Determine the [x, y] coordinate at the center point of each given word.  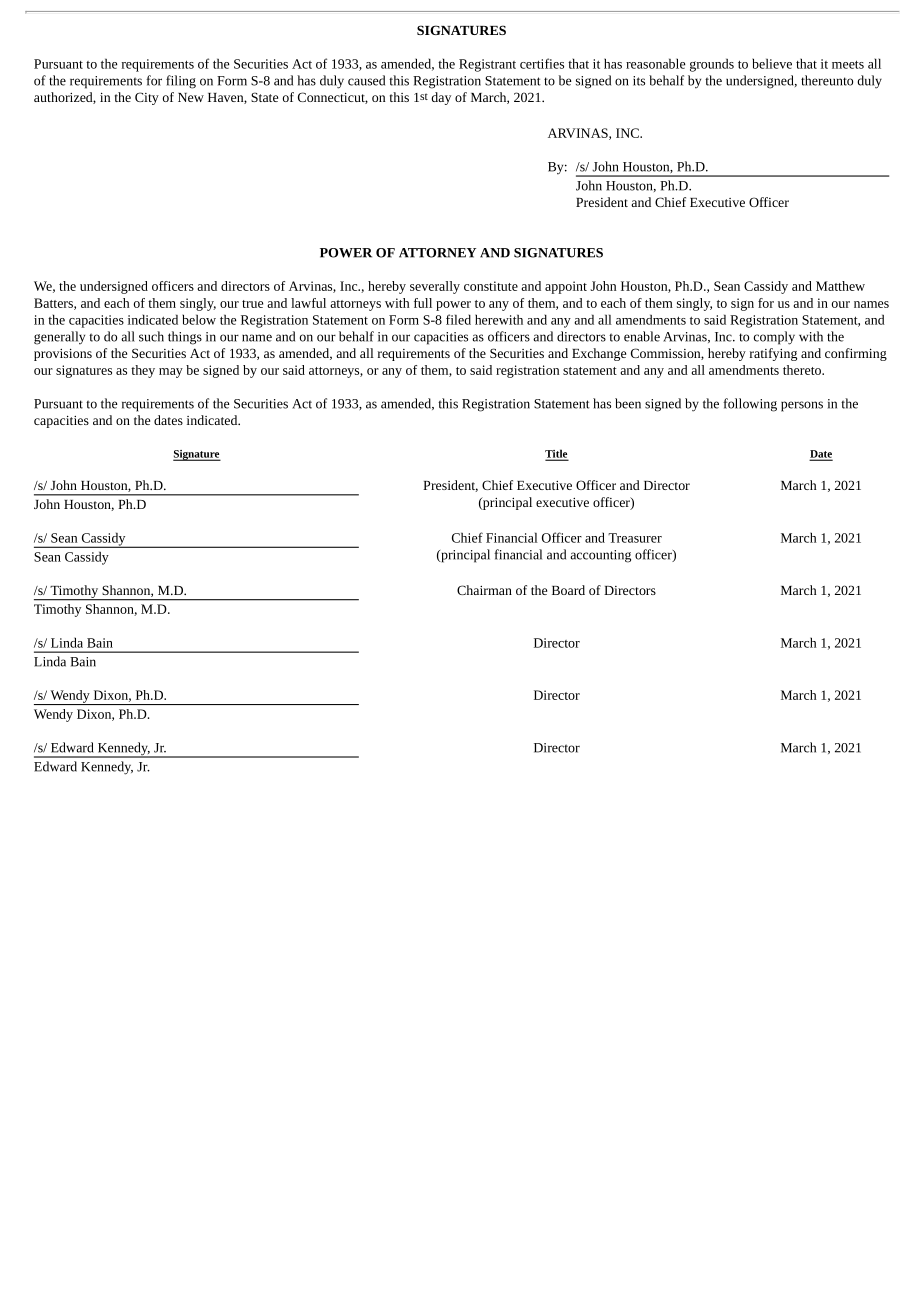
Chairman [484, 590]
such [151, 336]
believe [772, 63]
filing [181, 82]
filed [458, 319]
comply [774, 338]
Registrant [487, 65]
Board [568, 590]
